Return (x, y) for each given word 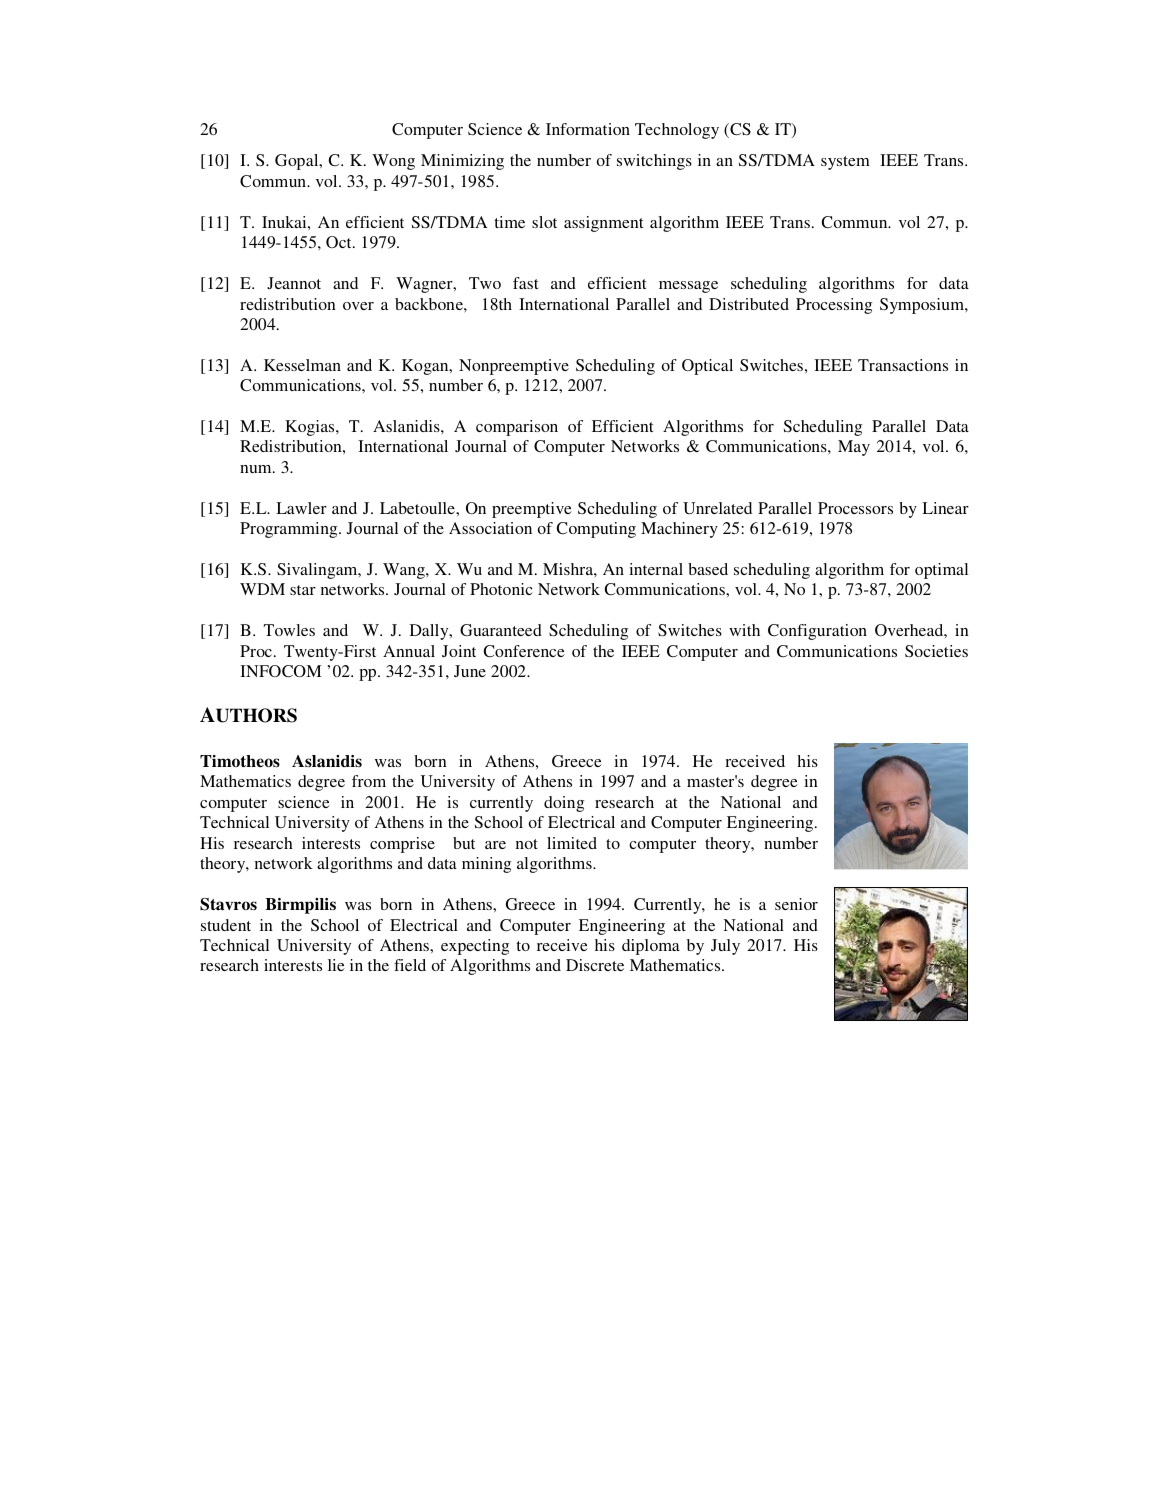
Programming (290, 530)
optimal (941, 571)
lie (336, 965)
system (845, 163)
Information (588, 129)
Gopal (298, 162)
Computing (596, 530)
